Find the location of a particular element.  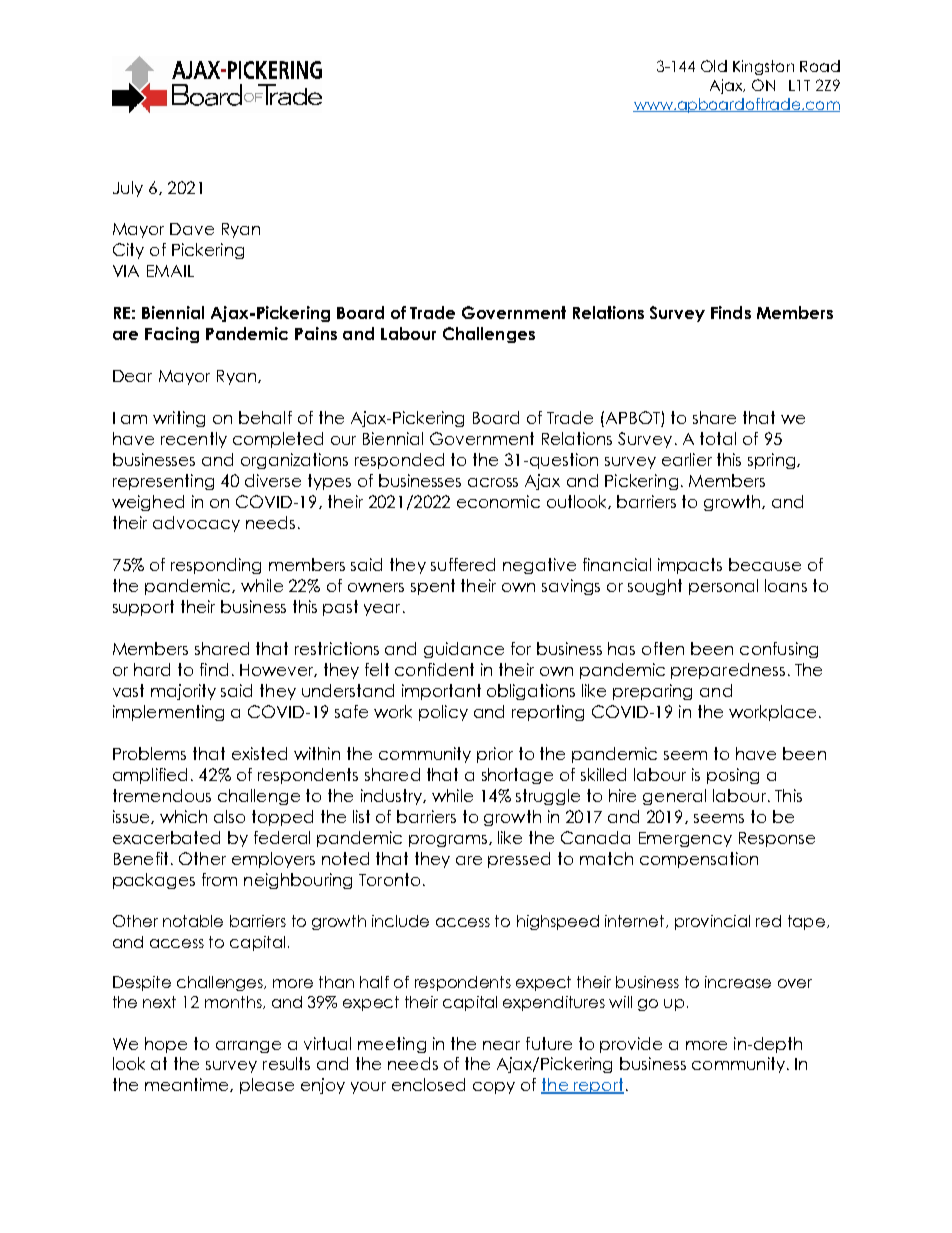

across is located at coordinates (493, 482).
